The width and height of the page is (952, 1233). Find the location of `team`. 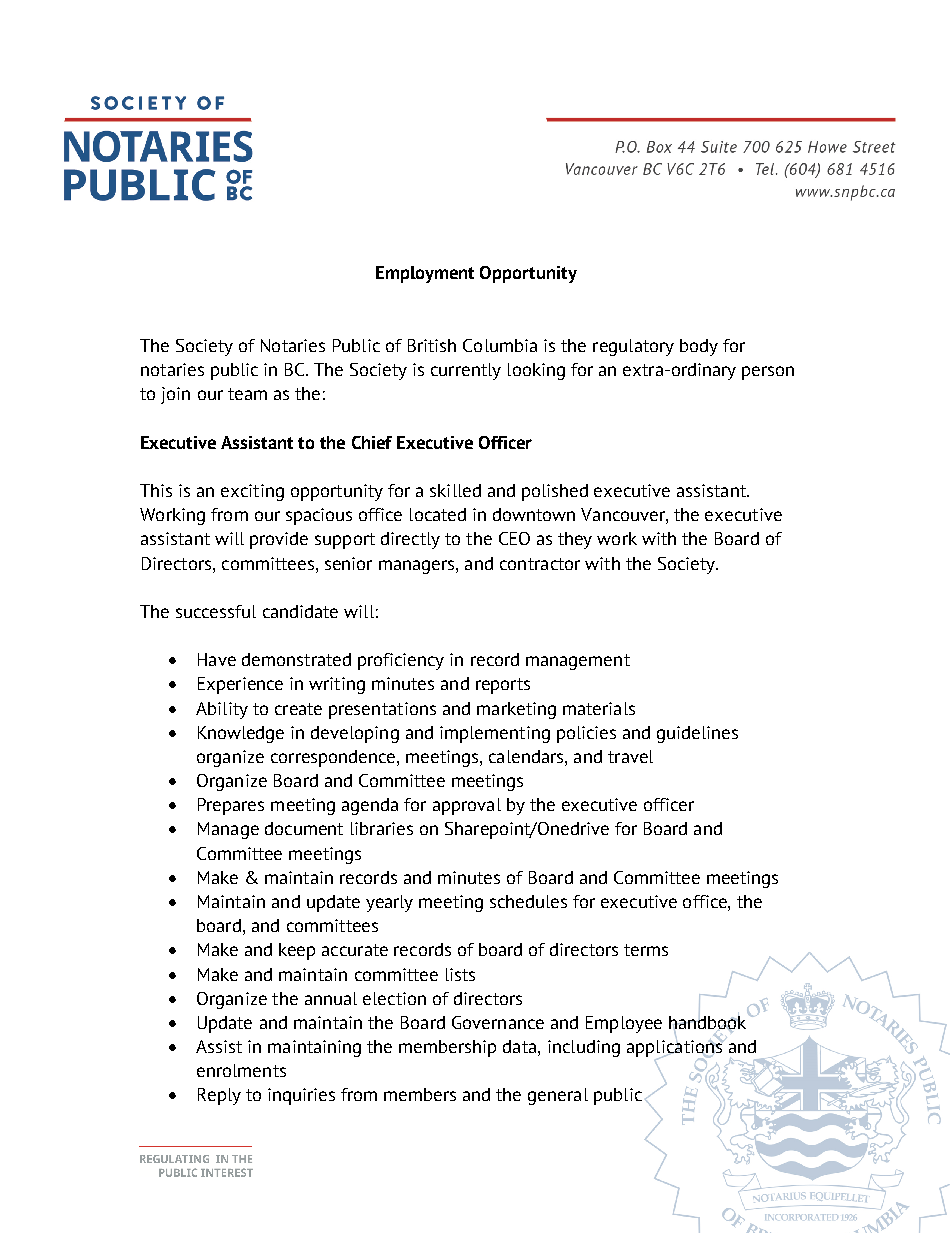

team is located at coordinates (247, 394).
